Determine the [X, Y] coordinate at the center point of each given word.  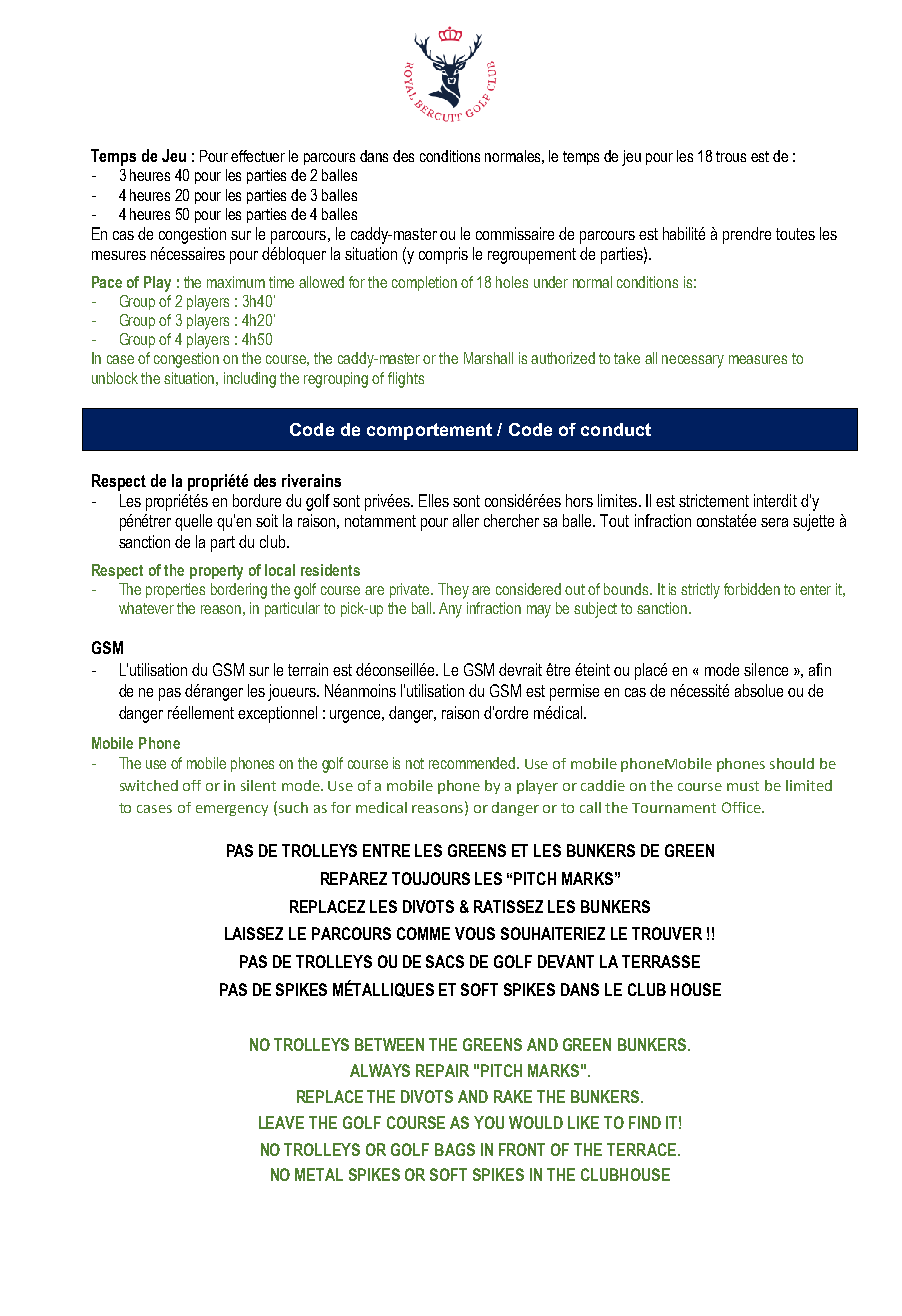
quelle [193, 522]
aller [466, 520]
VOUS [475, 933]
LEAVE [281, 1122]
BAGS [455, 1149]
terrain [308, 669]
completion [424, 283]
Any [450, 610]
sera [774, 522]
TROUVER [667, 933]
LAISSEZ [254, 933]
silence [766, 669]
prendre [747, 235]
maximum [236, 282]
